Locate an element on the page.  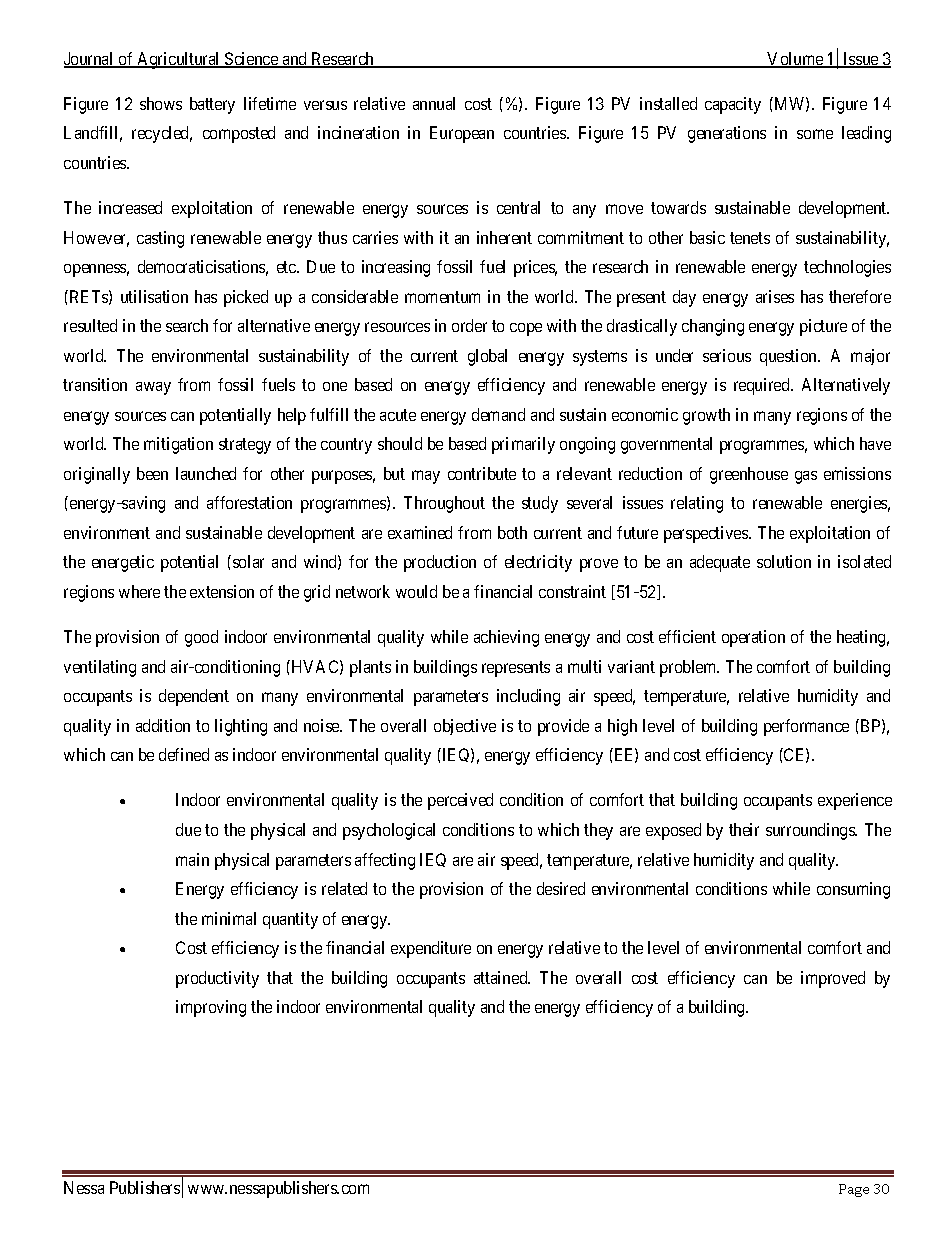
improving is located at coordinates (211, 1008).
